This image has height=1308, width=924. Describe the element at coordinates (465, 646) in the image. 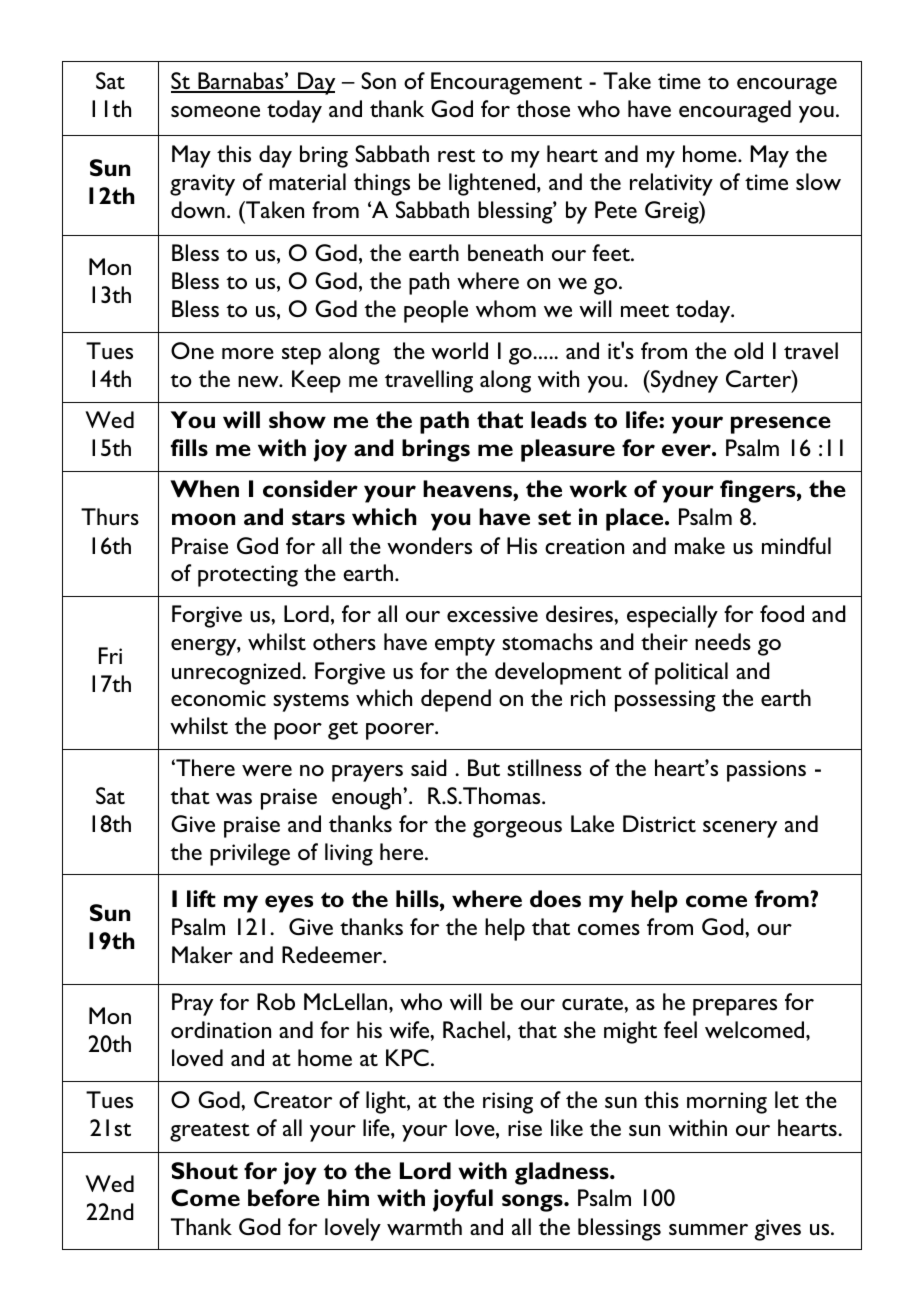

I see `empty` at that location.
